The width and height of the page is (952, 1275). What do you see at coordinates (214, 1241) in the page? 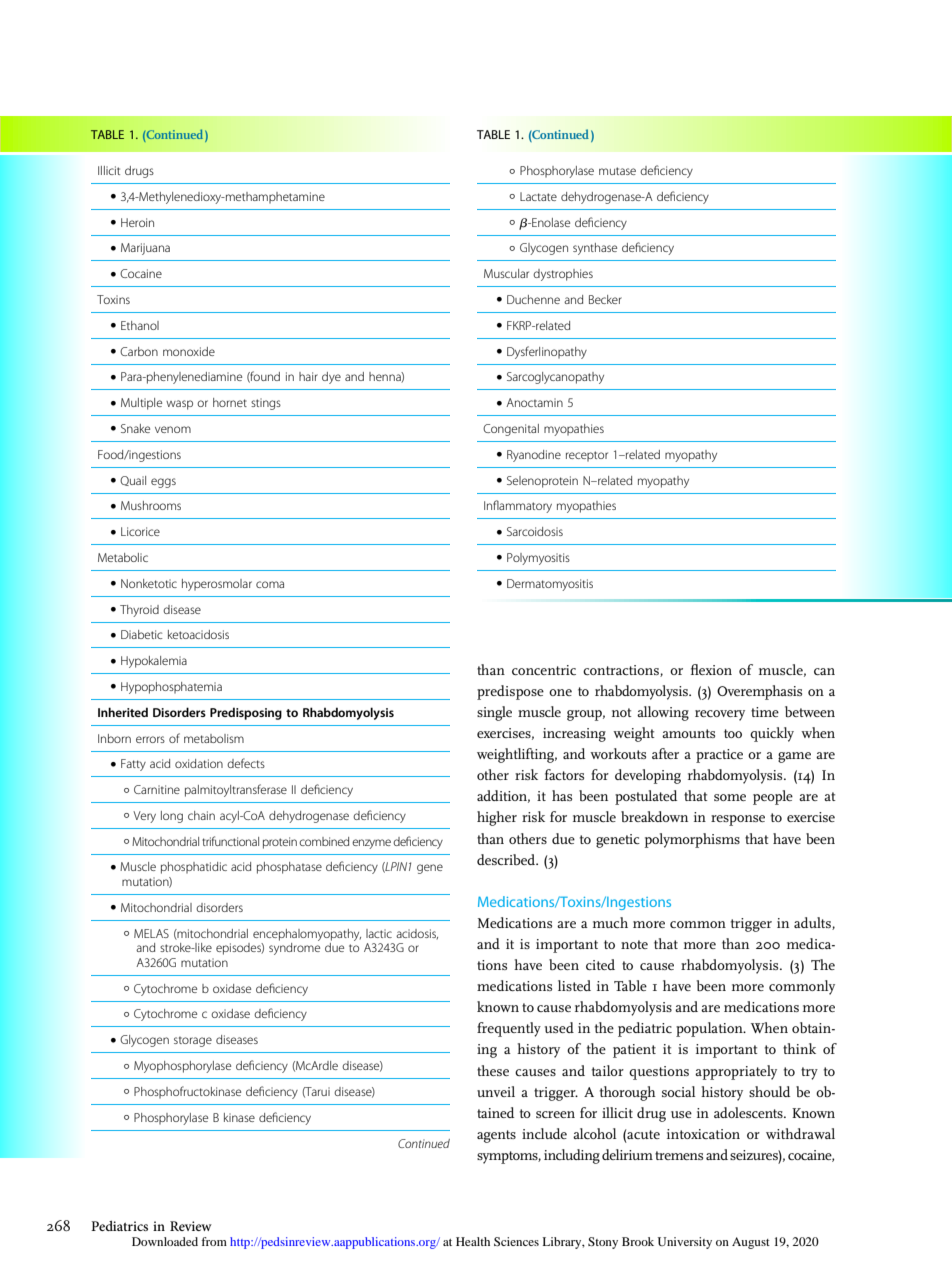
I see `from` at bounding box center [214, 1241].
